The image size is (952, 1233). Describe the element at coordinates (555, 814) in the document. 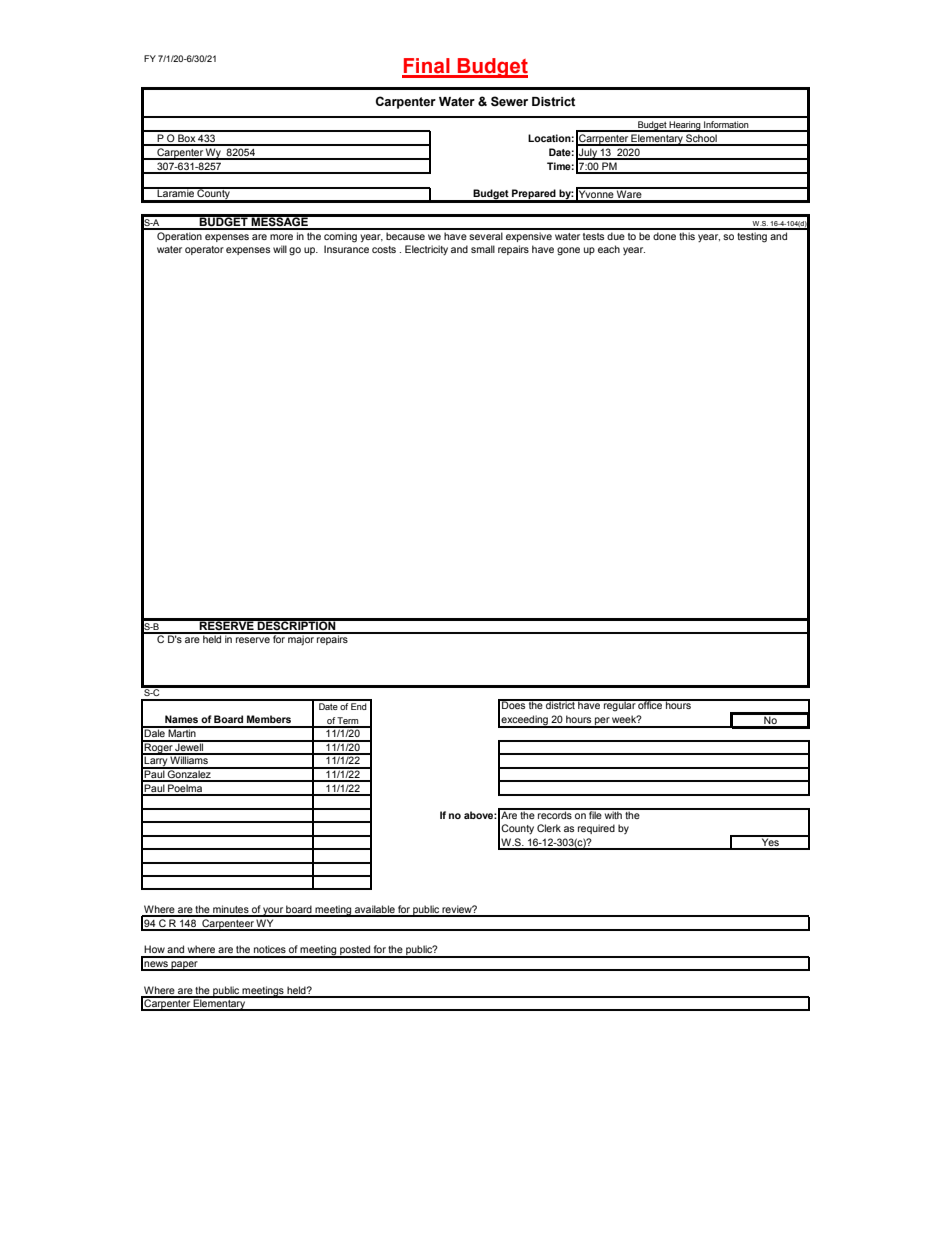

I see `records` at that location.
